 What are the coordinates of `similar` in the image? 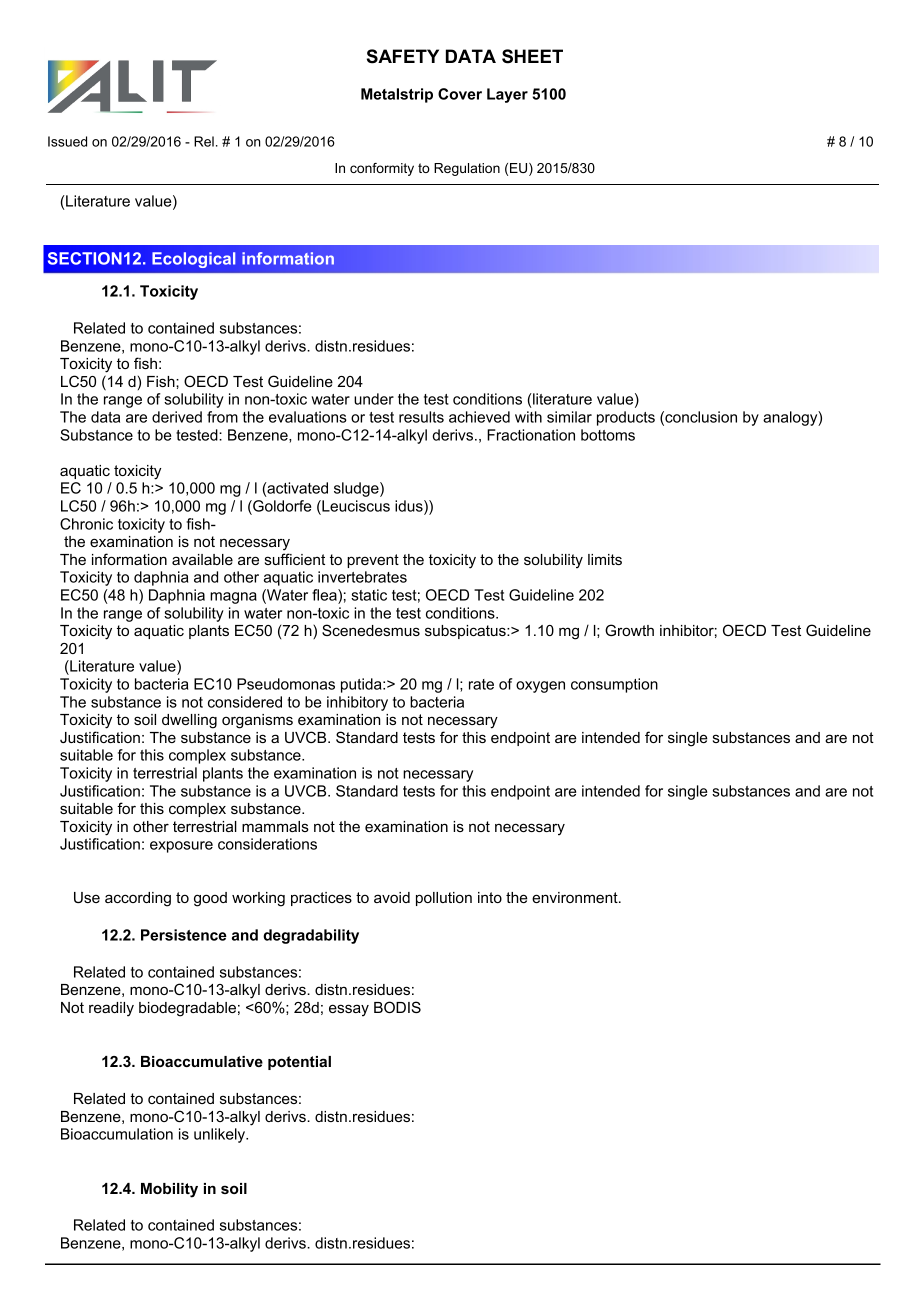 It's located at (569, 417).
